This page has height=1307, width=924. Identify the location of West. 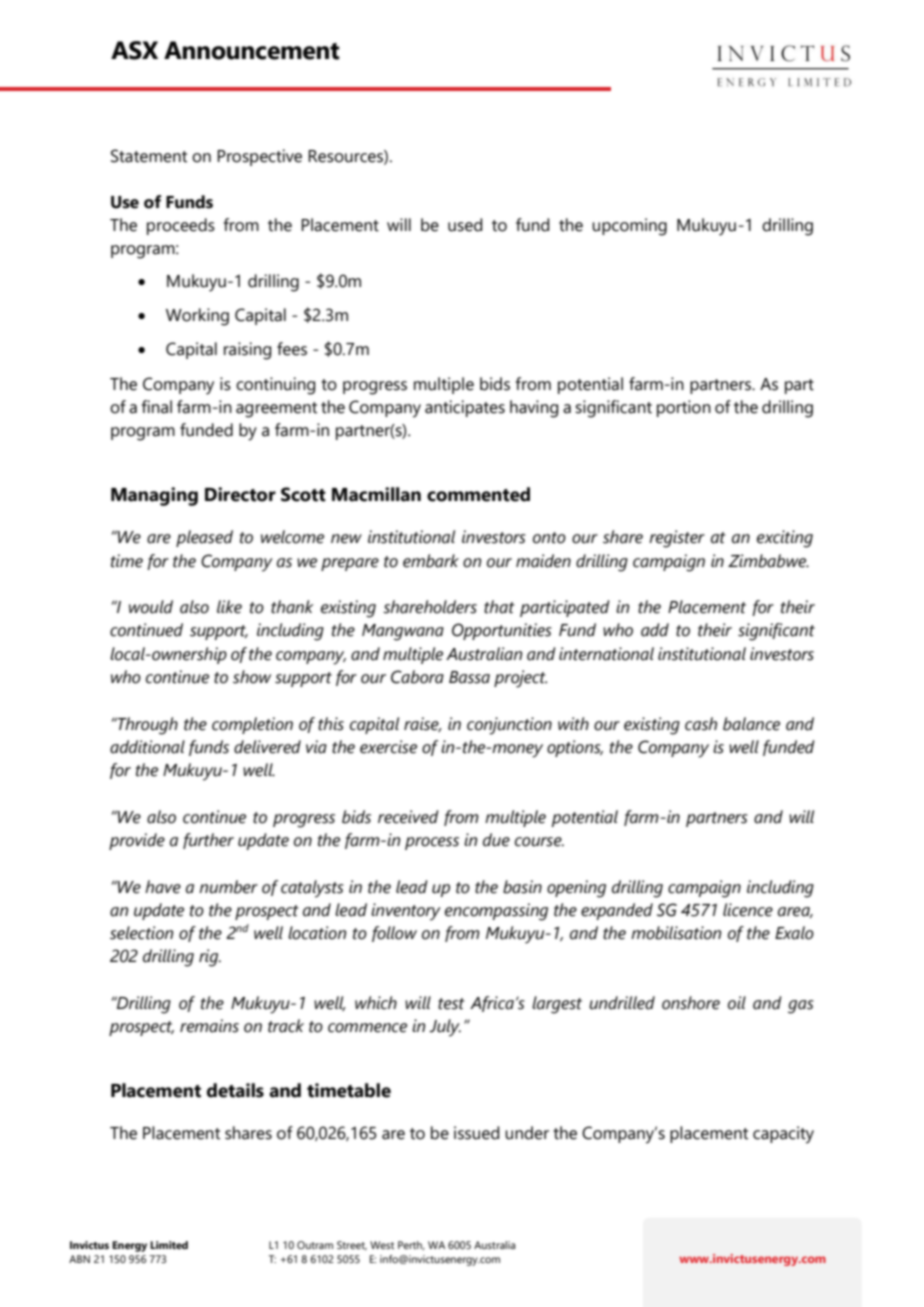
(382, 1245).
